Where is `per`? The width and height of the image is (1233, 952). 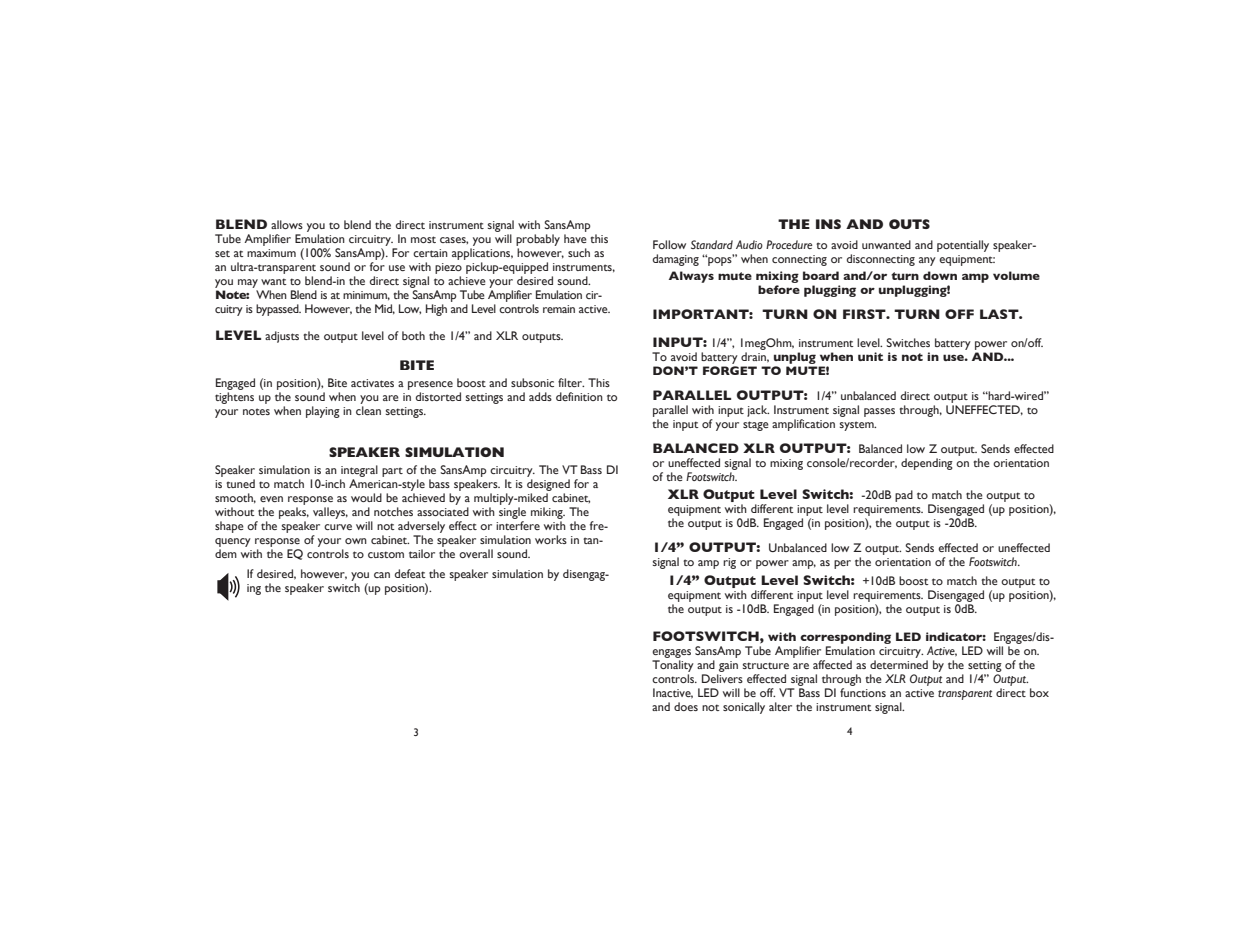 per is located at coordinates (842, 564).
